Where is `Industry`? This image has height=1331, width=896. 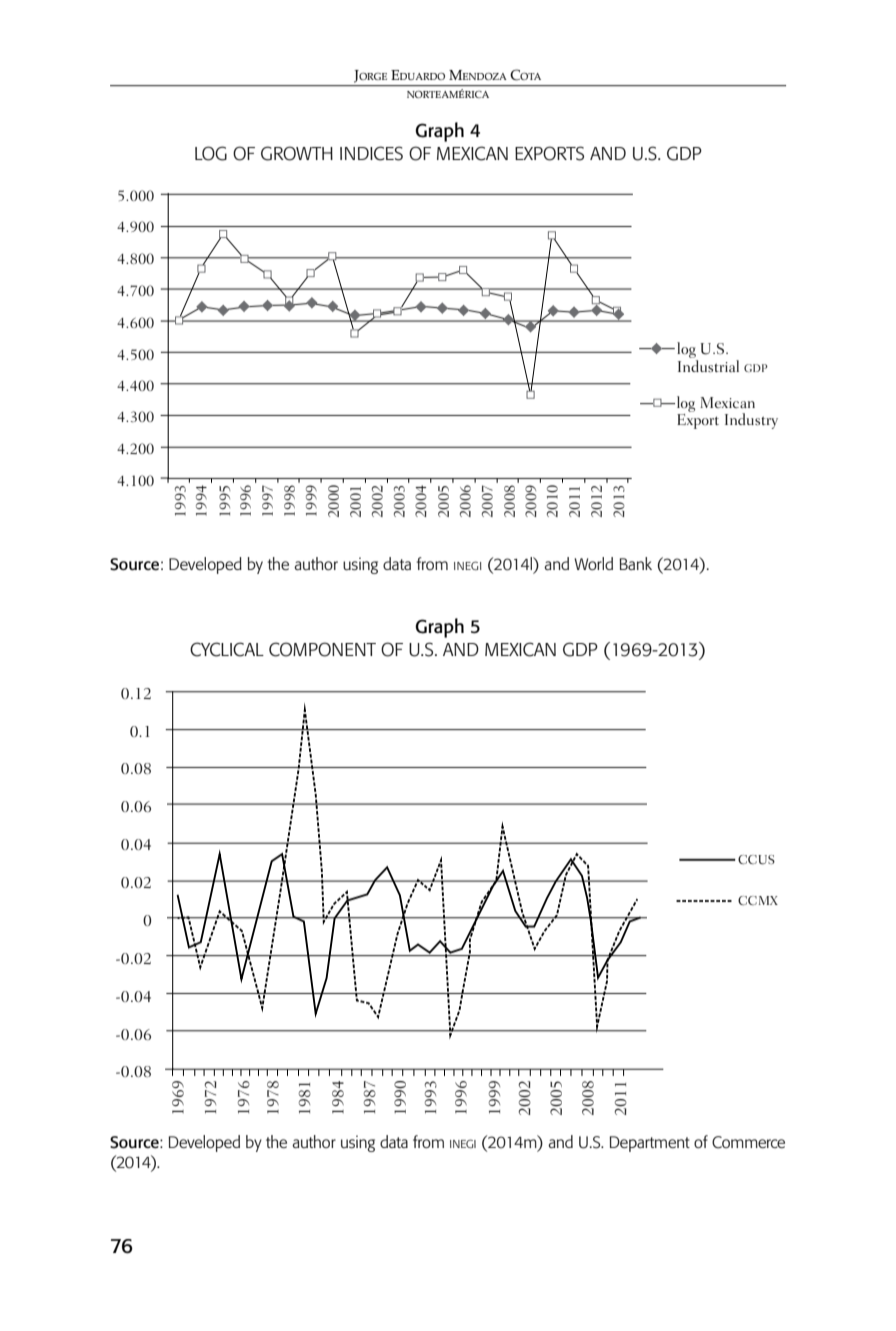
Industry is located at coordinates (751, 421).
